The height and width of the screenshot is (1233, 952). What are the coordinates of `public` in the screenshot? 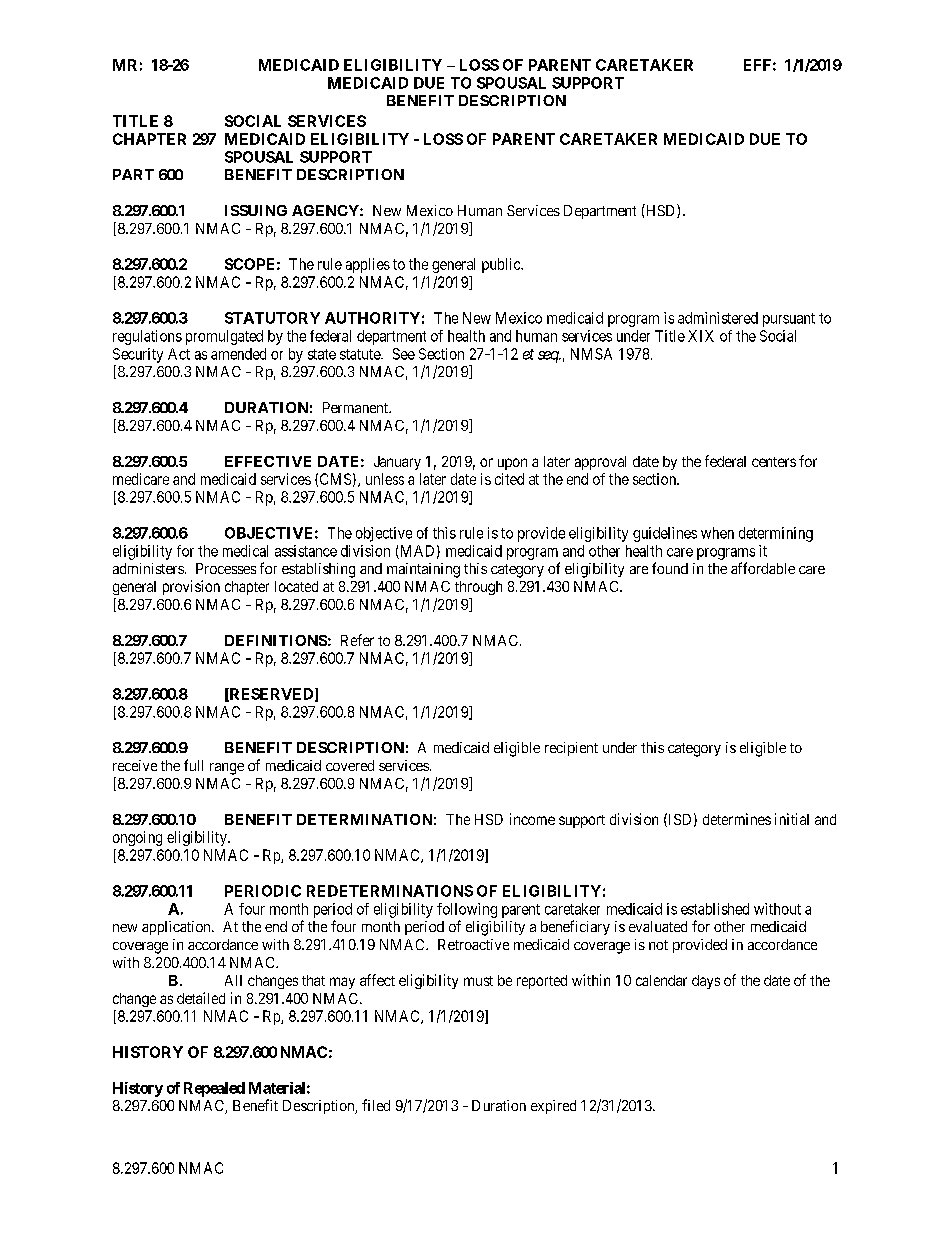 It's located at (502, 265).
